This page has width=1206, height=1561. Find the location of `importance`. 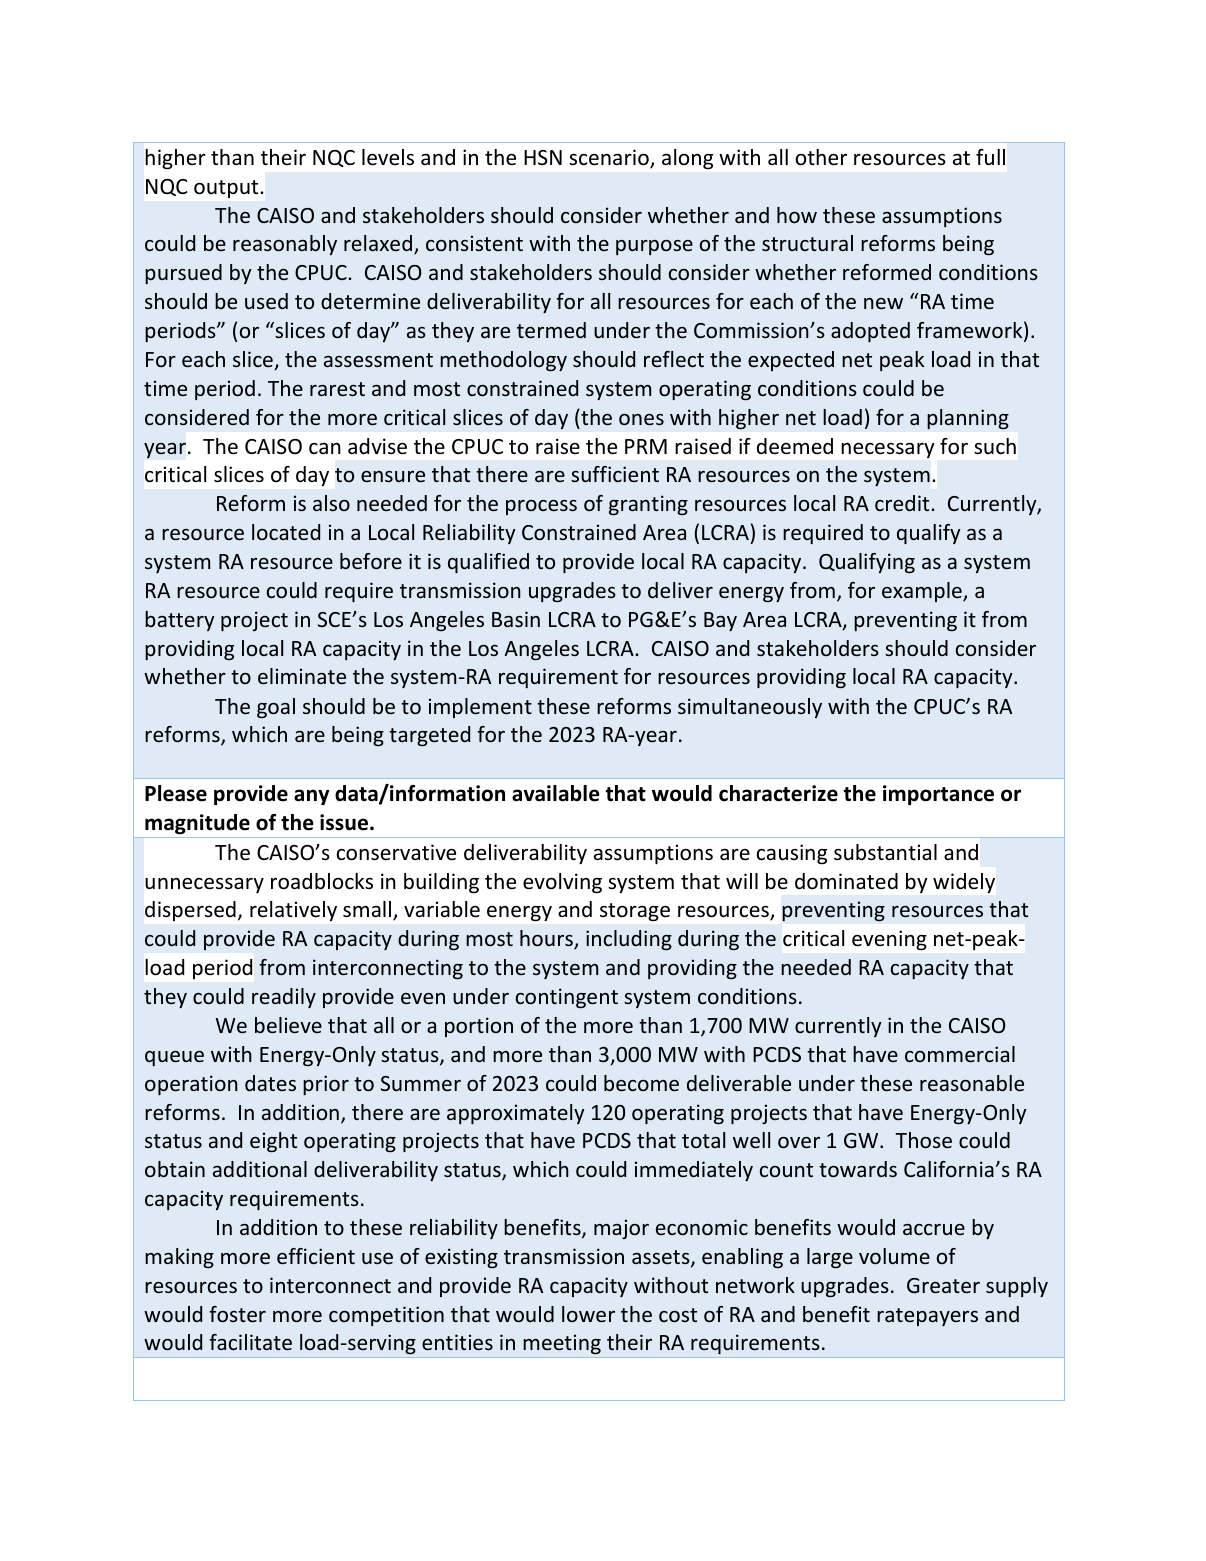

importance is located at coordinates (938, 795).
